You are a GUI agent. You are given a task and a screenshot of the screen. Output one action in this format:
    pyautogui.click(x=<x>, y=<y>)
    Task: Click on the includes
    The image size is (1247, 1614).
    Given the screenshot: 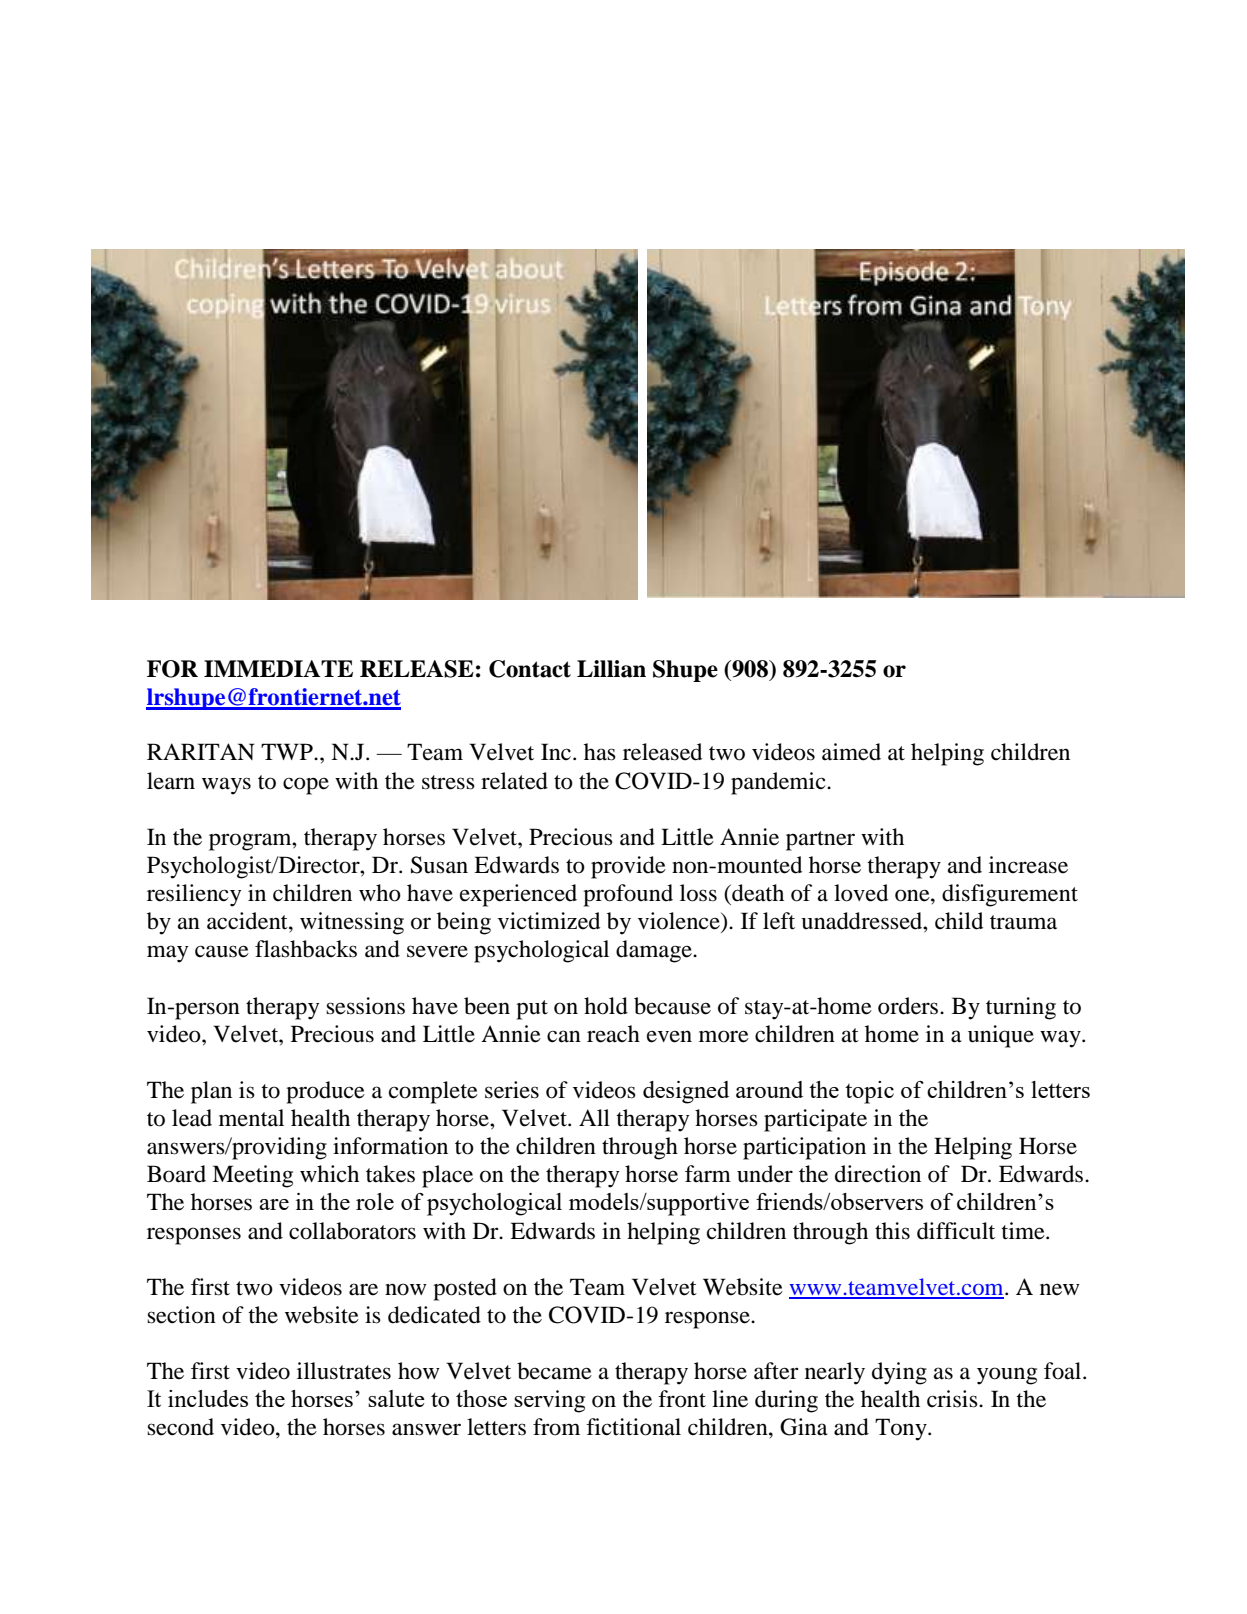 What is the action you would take?
    pyautogui.click(x=208, y=1398)
